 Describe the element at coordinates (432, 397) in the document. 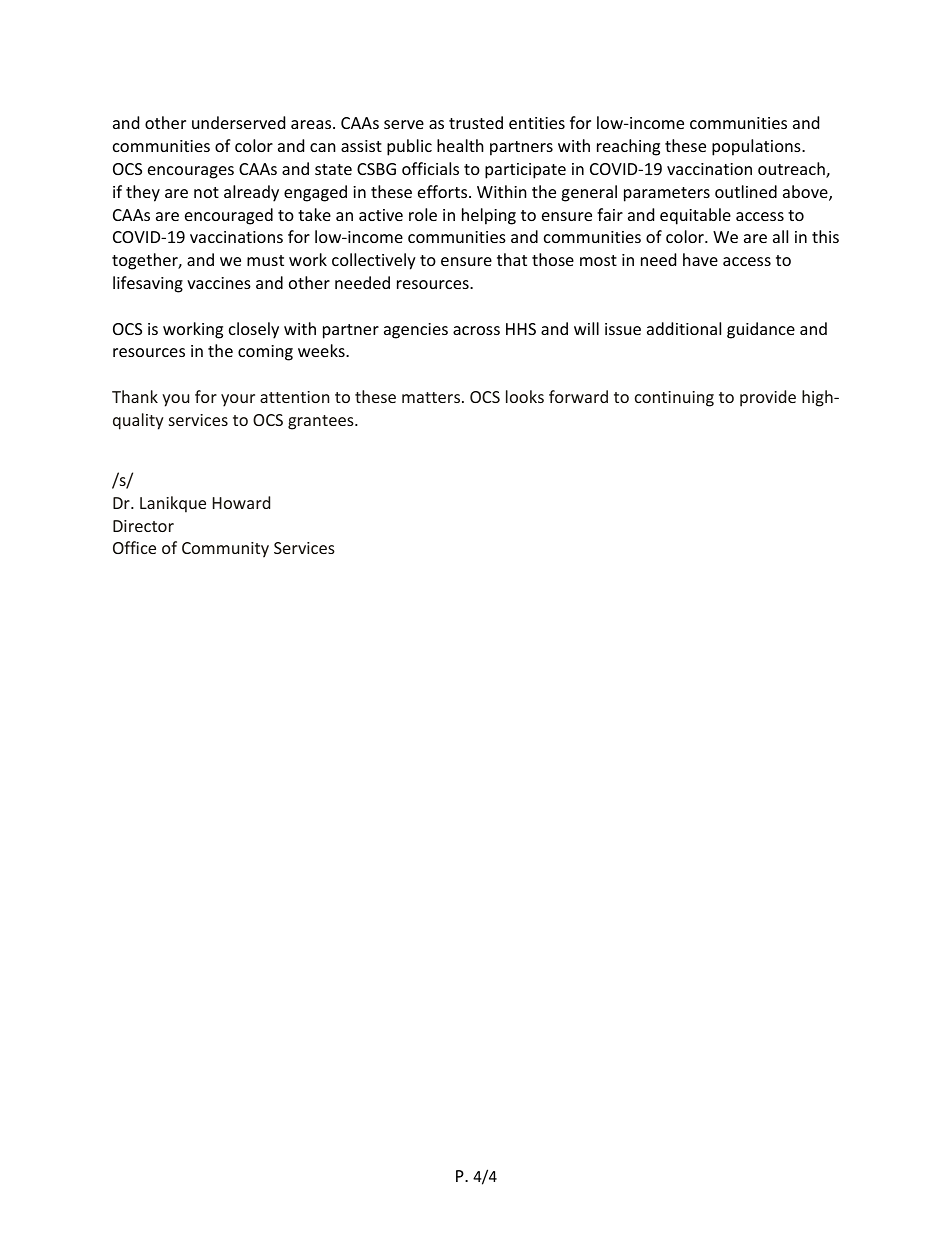

I see `matters` at that location.
